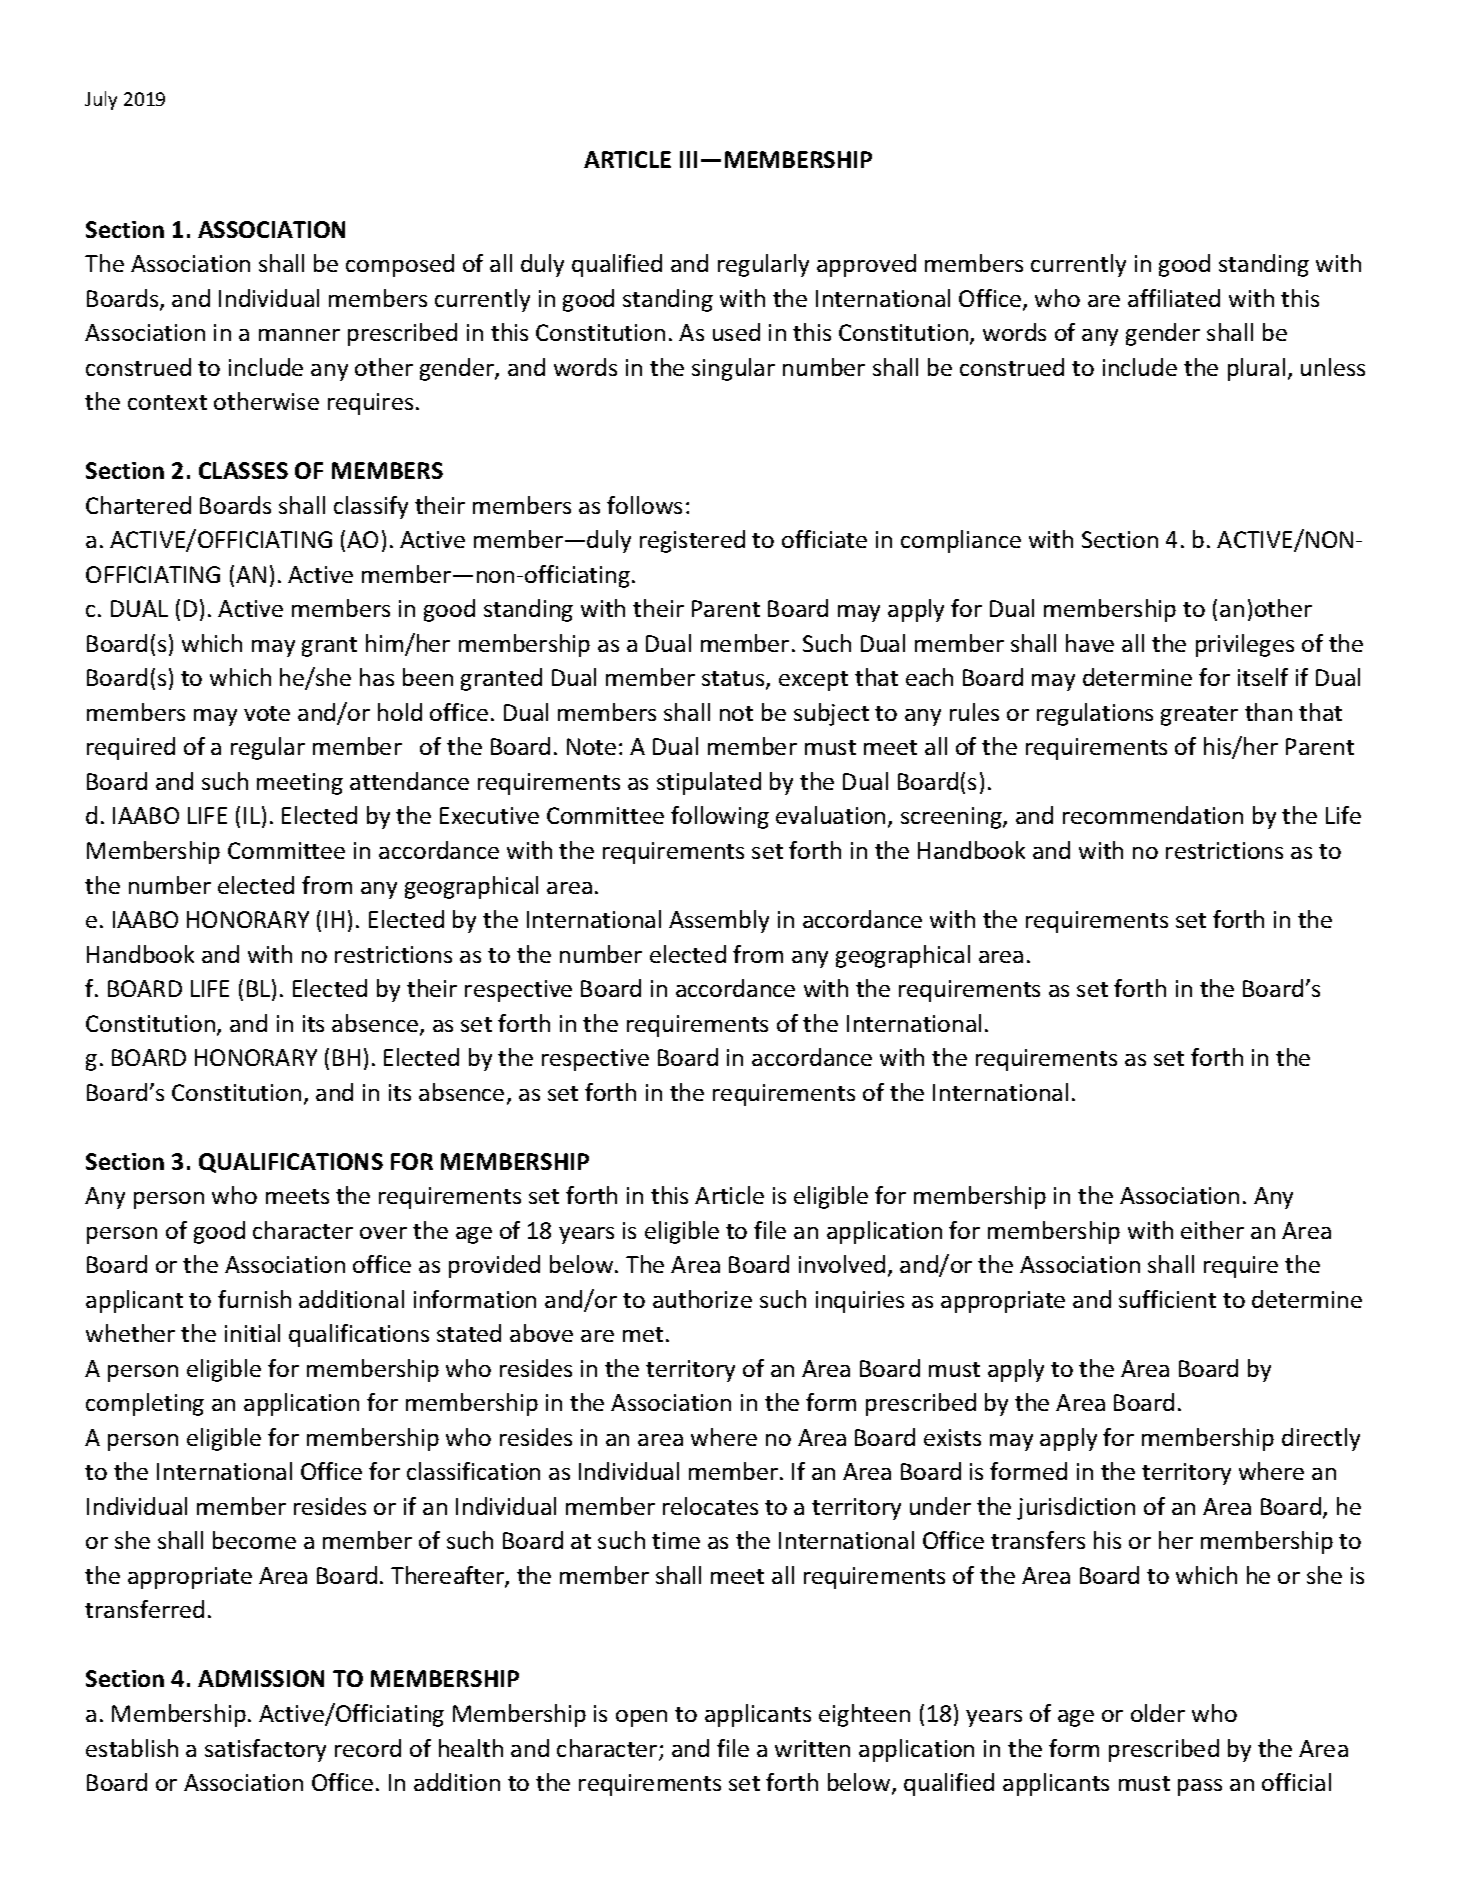 The image size is (1458, 1887). Describe the element at coordinates (101, 100) in the screenshot. I see `July` at that location.
